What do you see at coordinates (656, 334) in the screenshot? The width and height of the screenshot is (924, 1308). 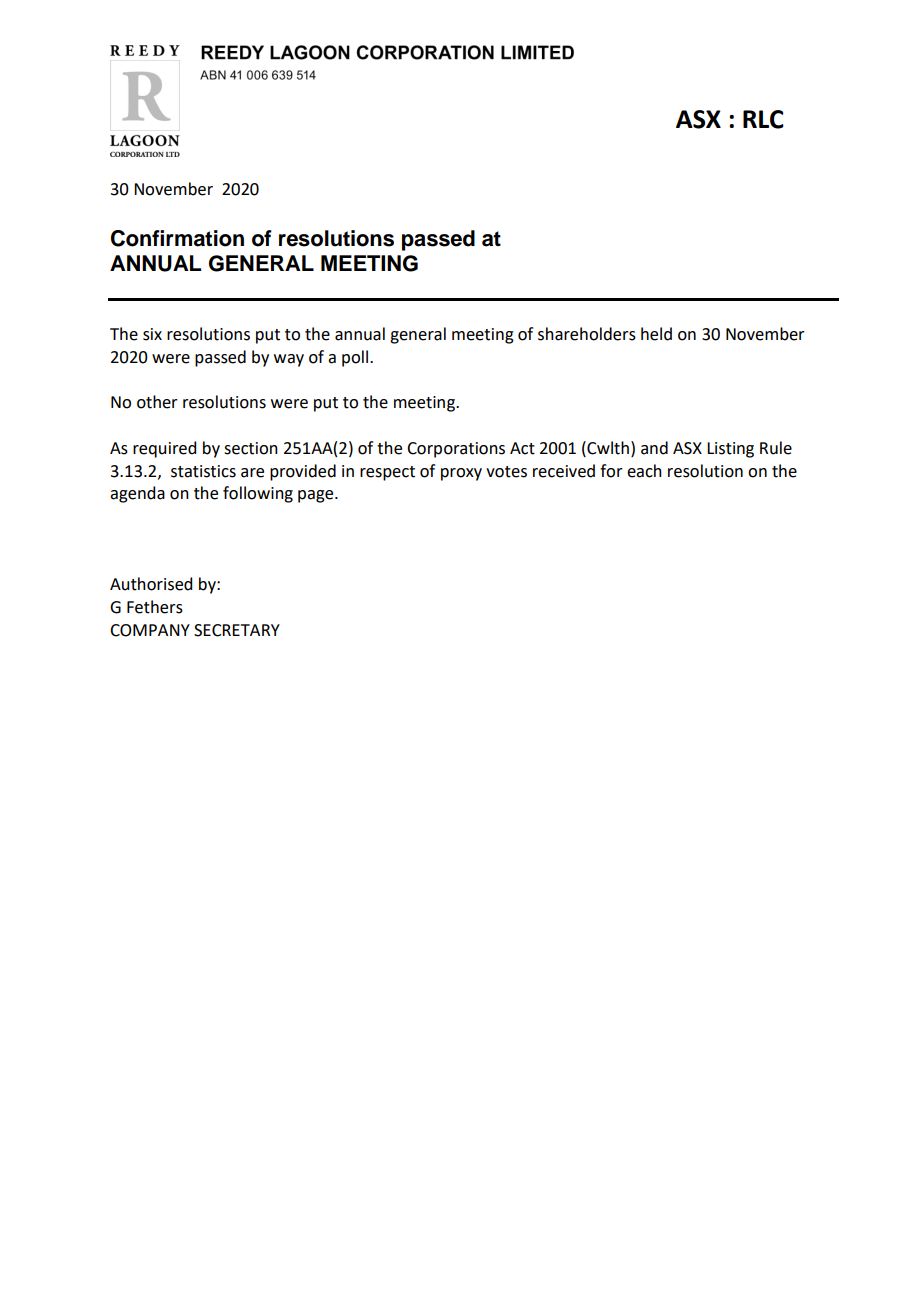 I see `held` at bounding box center [656, 334].
